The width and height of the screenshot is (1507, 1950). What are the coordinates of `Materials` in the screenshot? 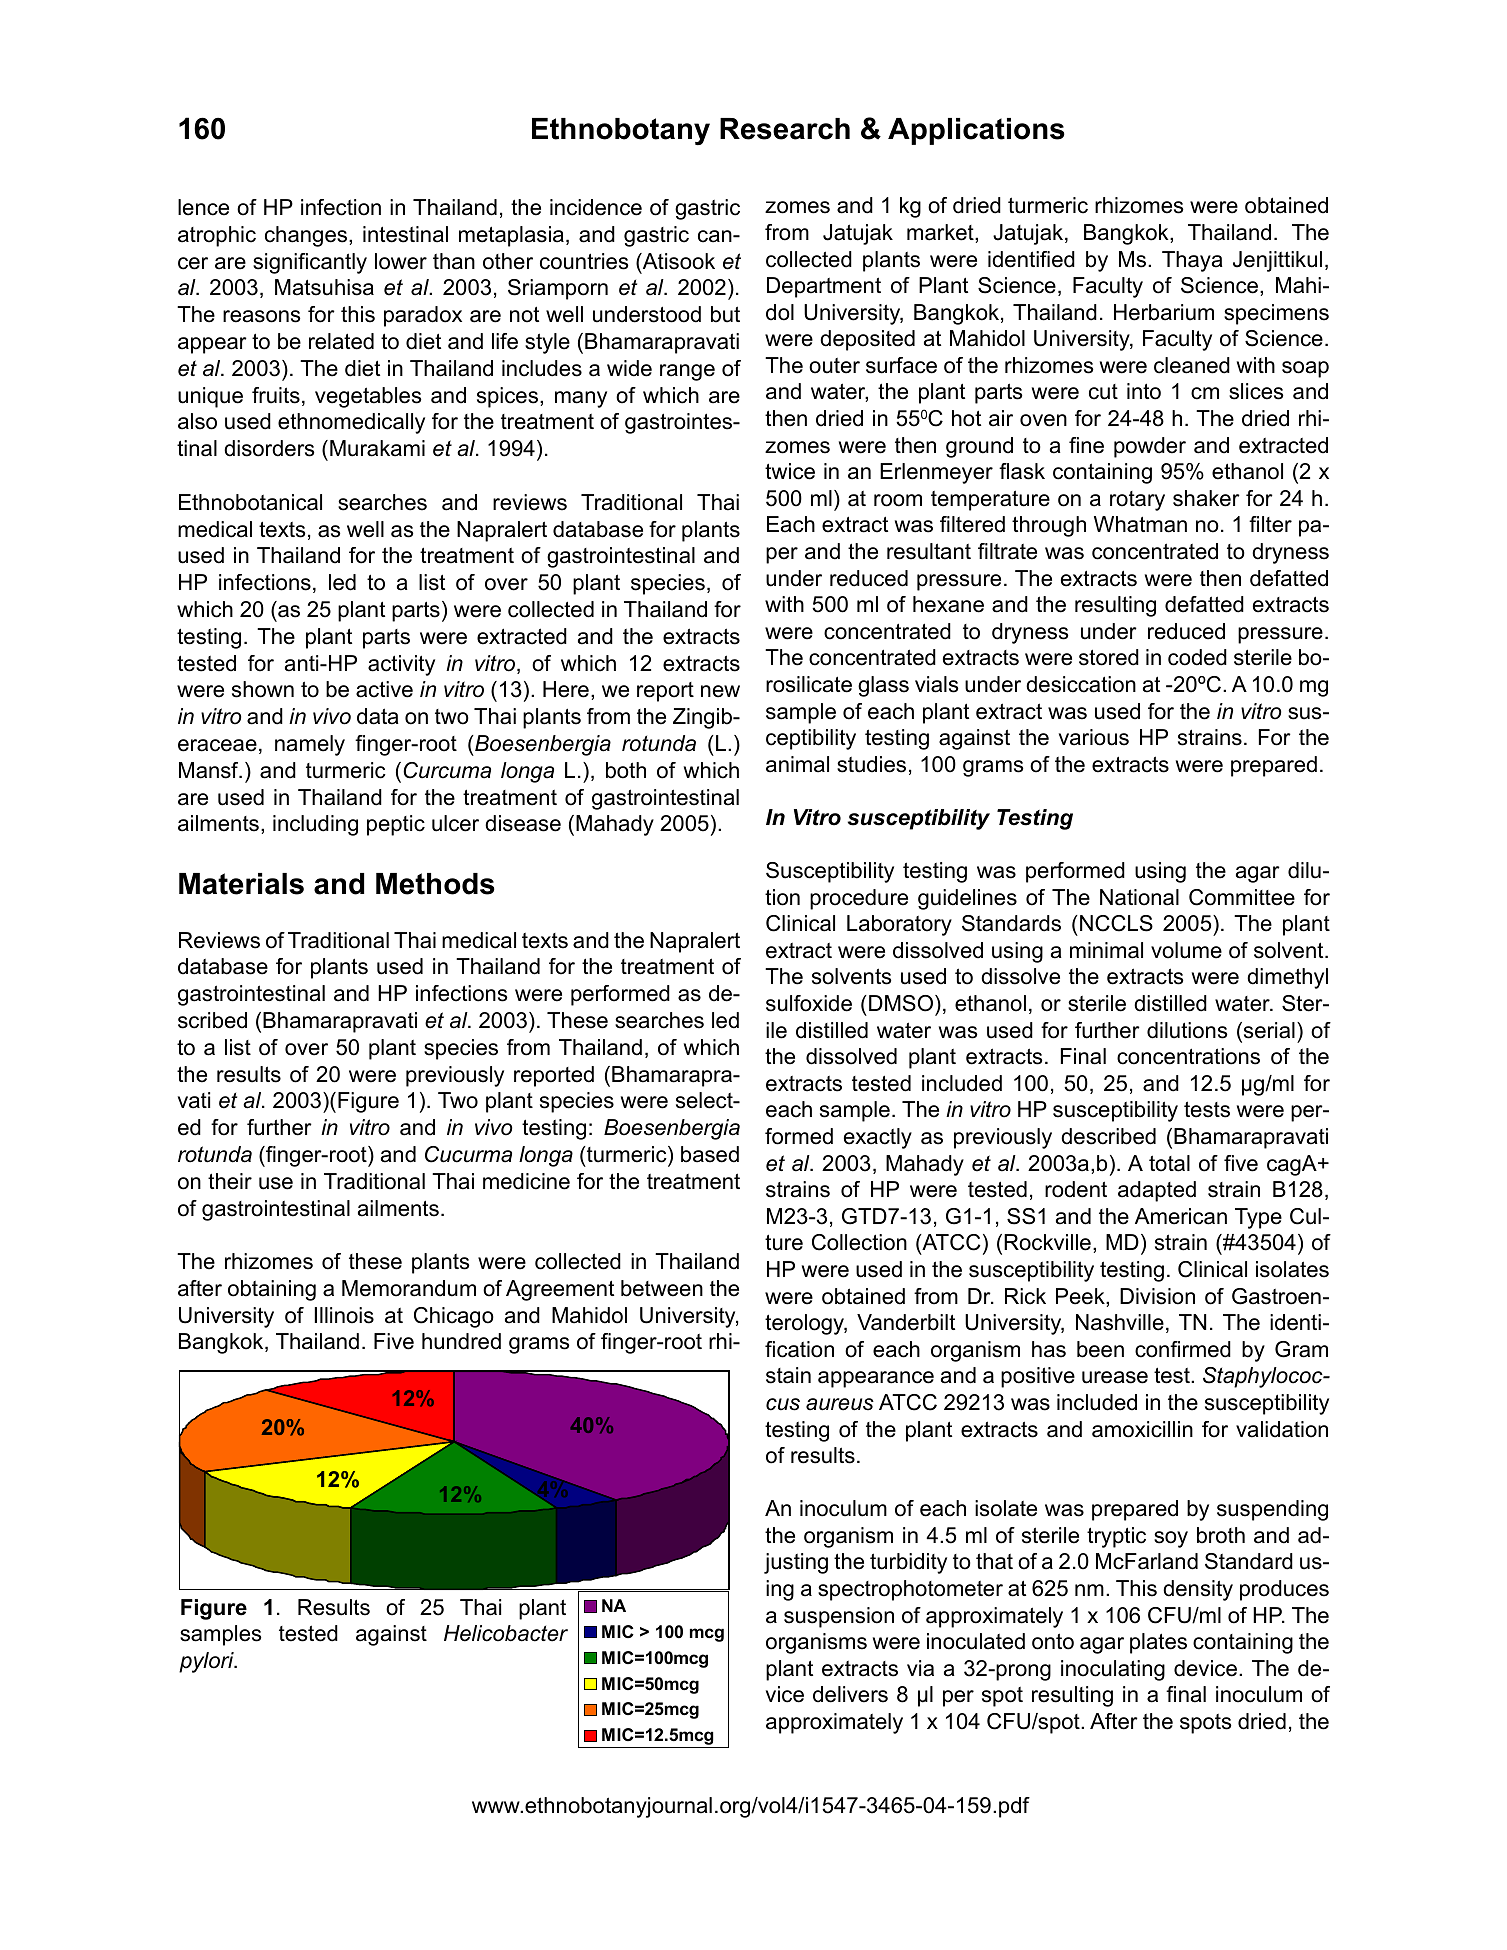 It's located at (241, 884).
